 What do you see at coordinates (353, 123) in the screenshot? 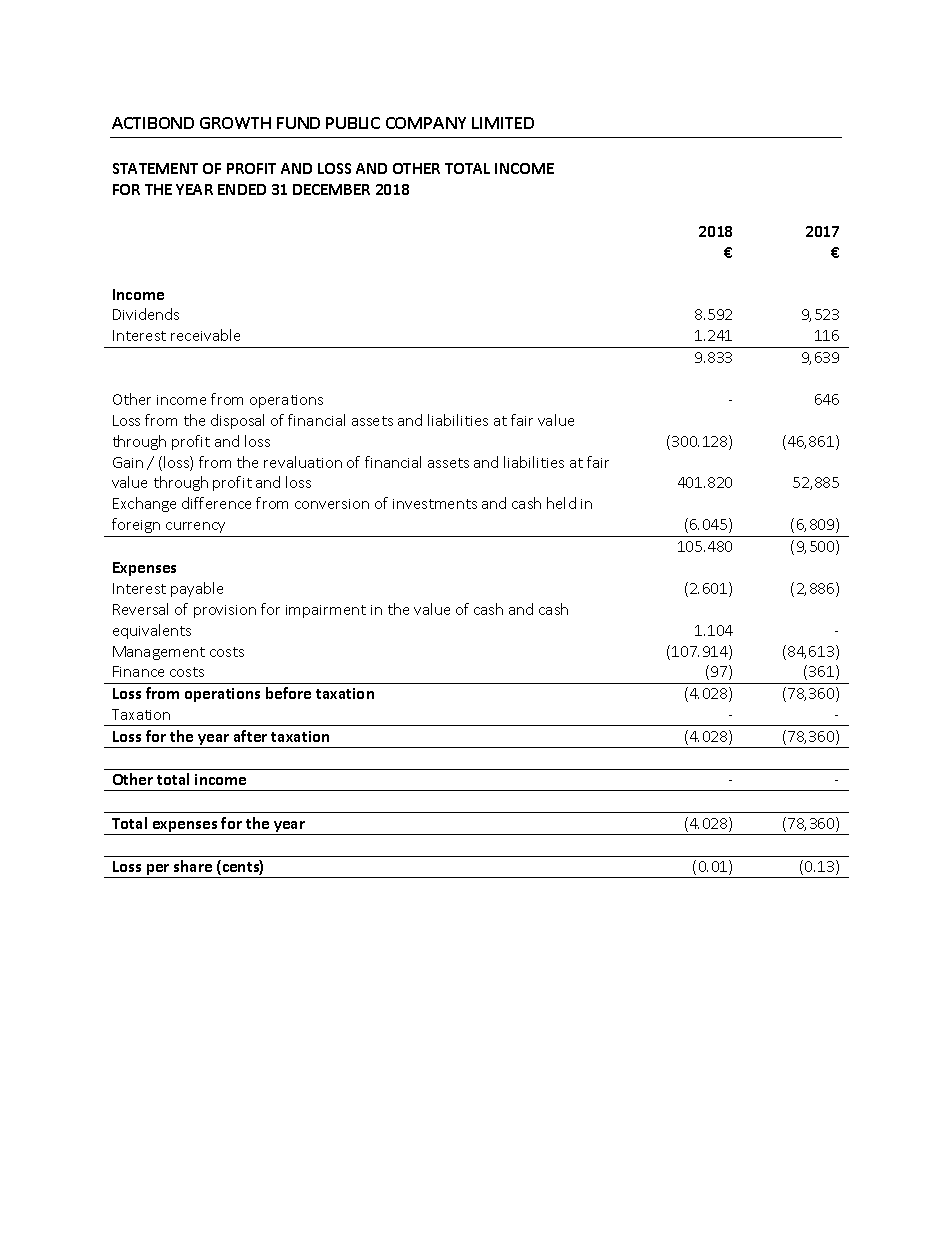
I see `PUBLIC` at bounding box center [353, 123].
